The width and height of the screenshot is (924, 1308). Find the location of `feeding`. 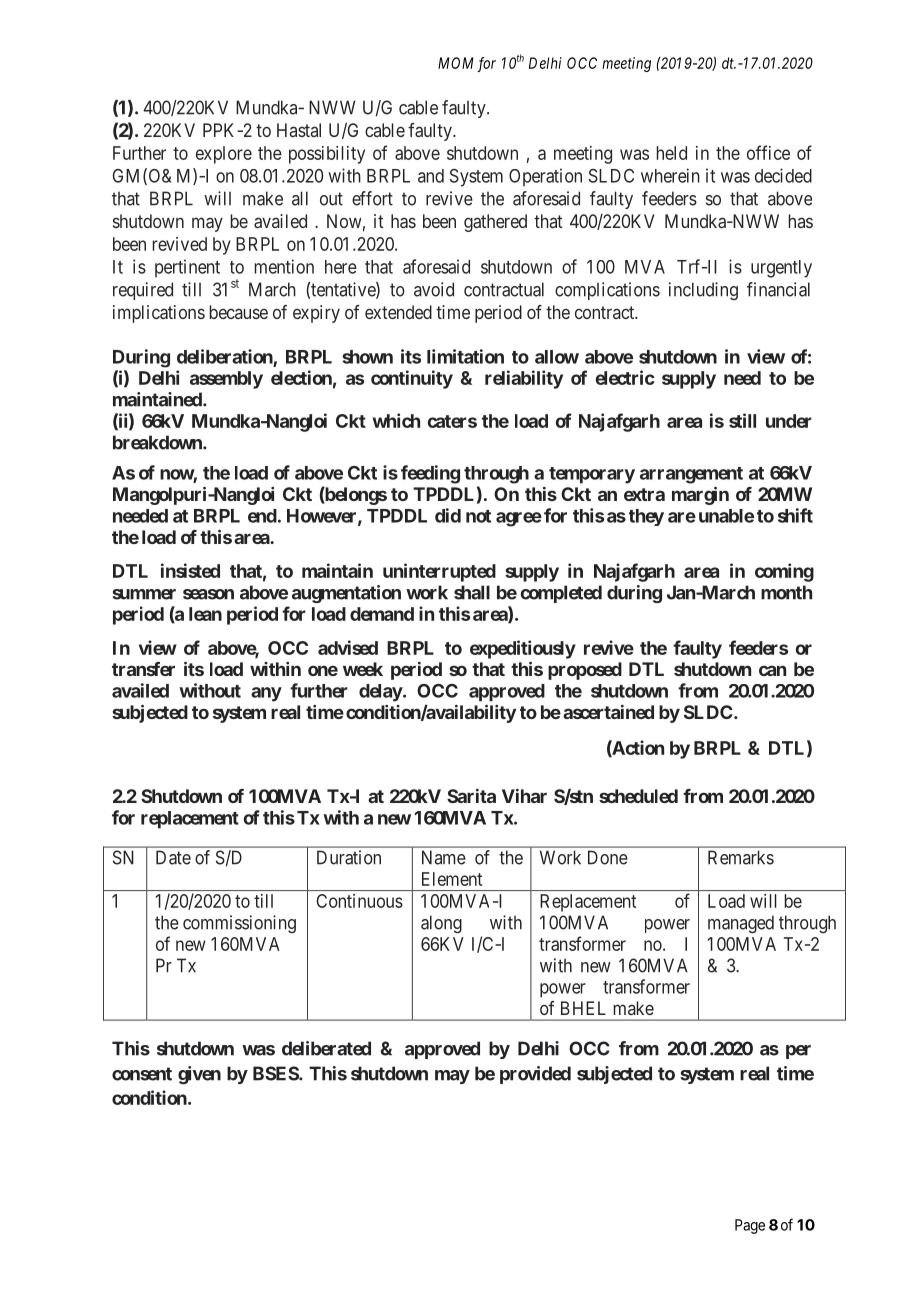

feeding is located at coordinates (430, 474).
